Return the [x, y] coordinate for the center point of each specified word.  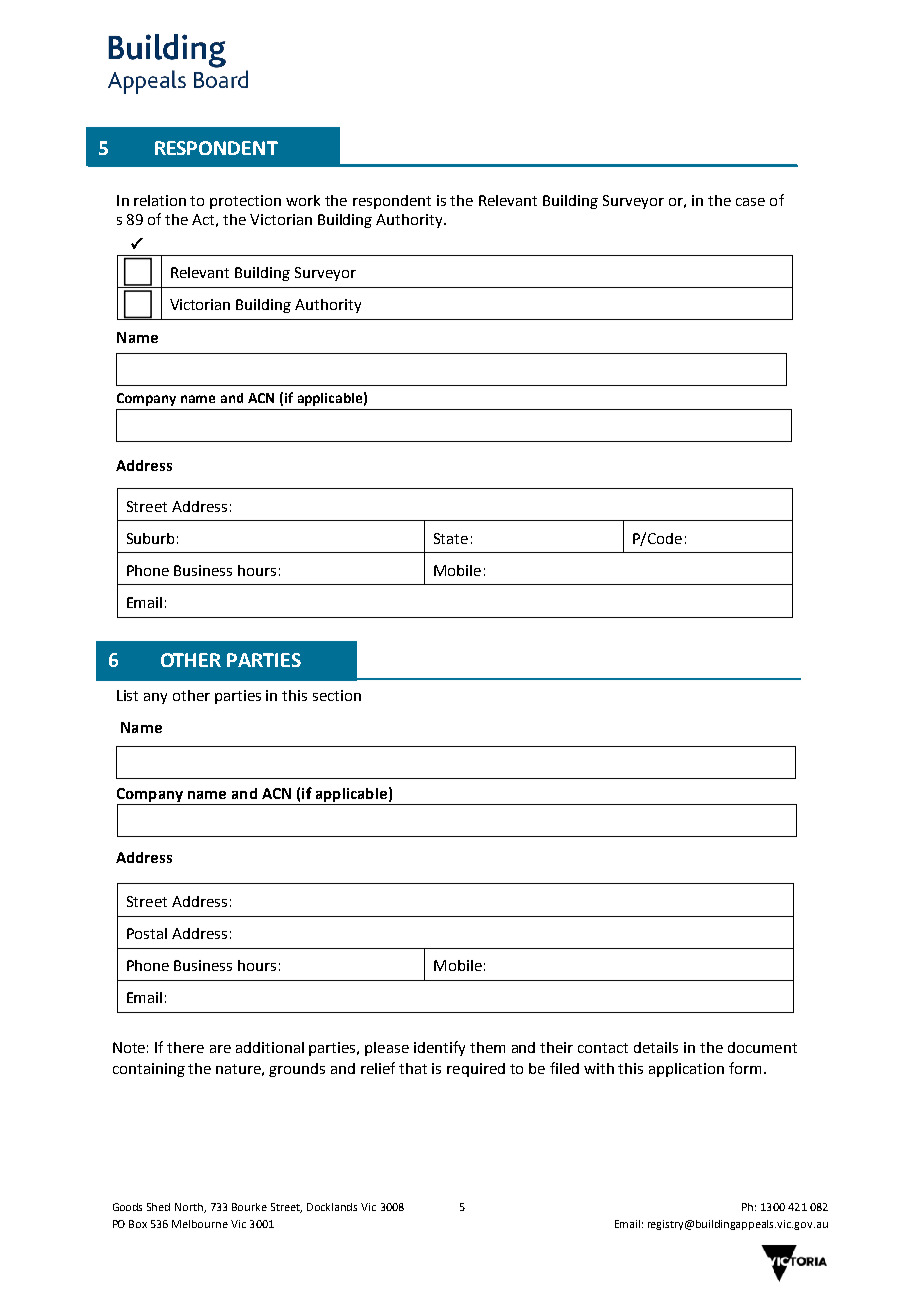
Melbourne [200, 1224]
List [127, 695]
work [303, 200]
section [337, 695]
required [476, 1070]
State [451, 538]
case [750, 202]
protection [245, 202]
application [686, 1070]
